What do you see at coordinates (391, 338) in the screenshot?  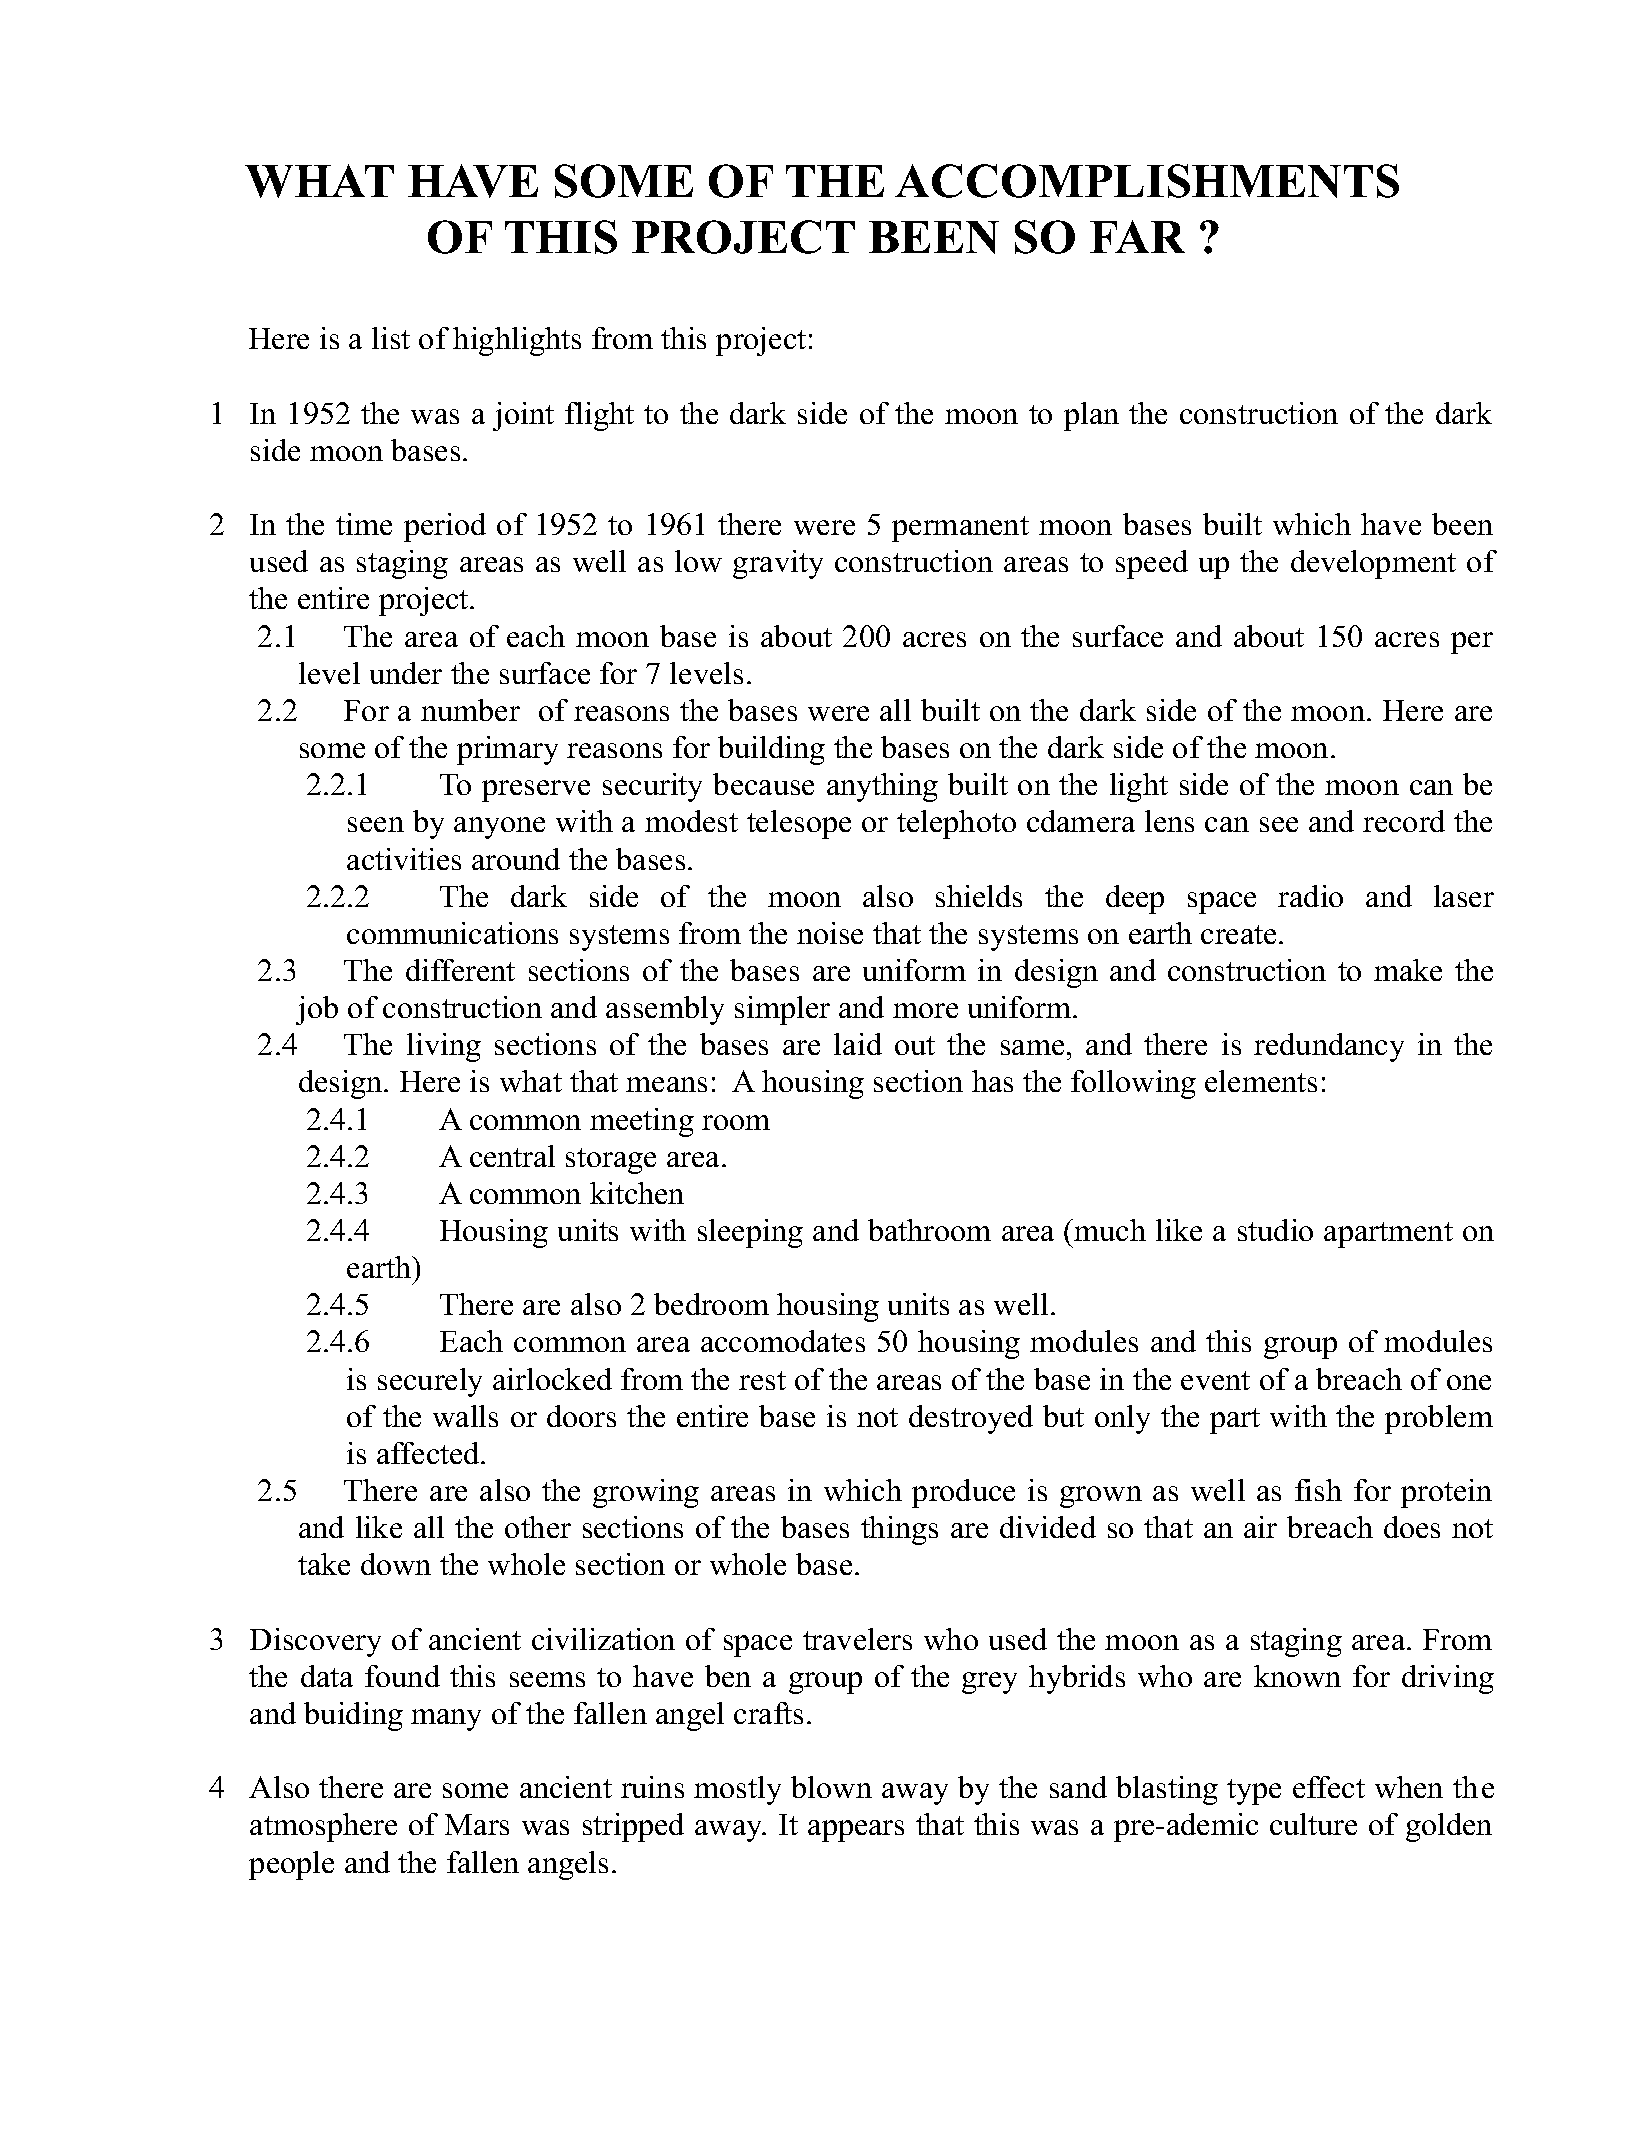 I see `list` at bounding box center [391, 338].
